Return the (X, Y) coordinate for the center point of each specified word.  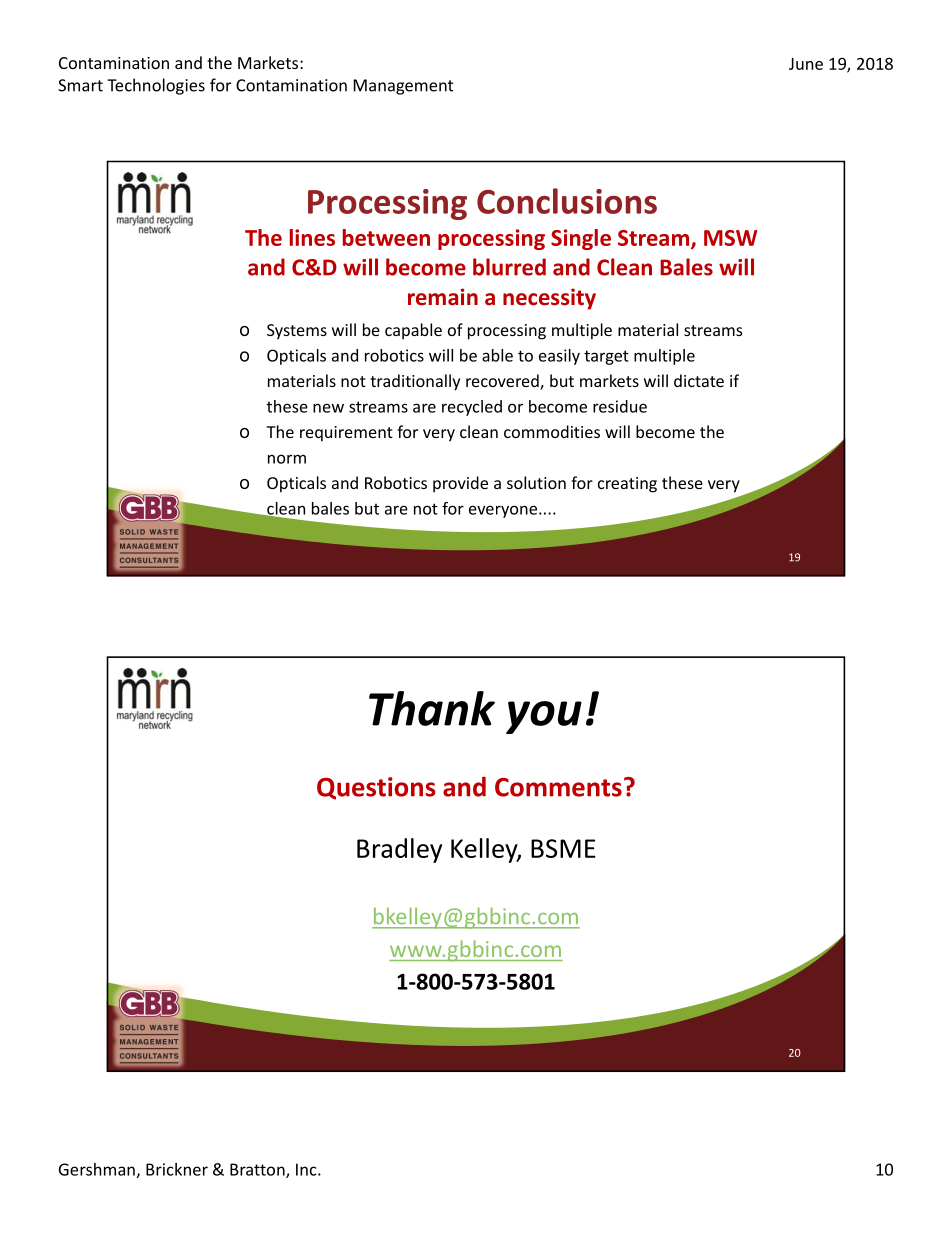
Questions (376, 788)
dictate (699, 380)
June (806, 64)
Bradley (399, 850)
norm (287, 459)
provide (460, 484)
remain (443, 297)
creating (627, 485)
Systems (297, 332)
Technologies (156, 86)
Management (403, 87)
